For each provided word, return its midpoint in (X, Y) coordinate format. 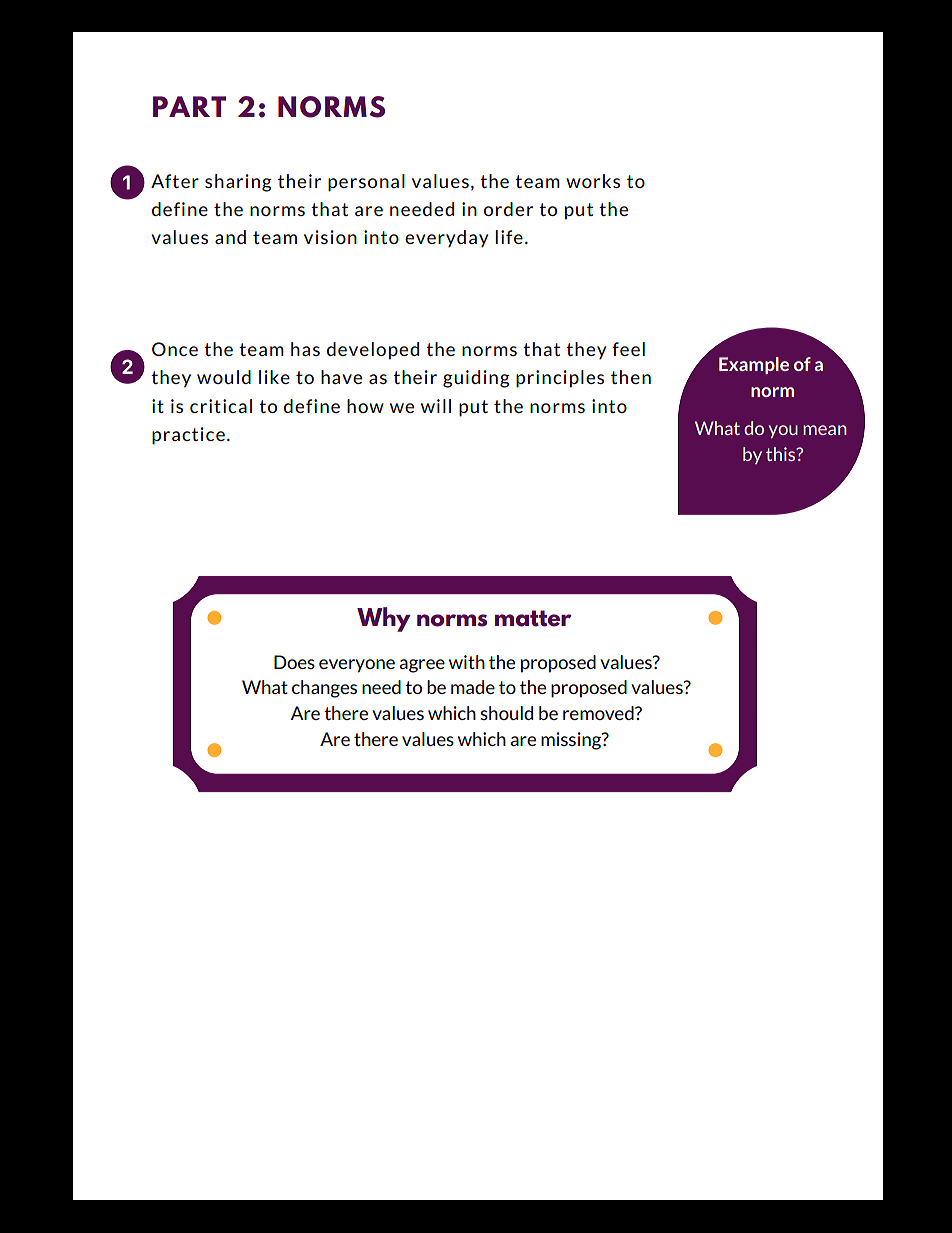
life (509, 237)
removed (599, 713)
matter (533, 618)
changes (324, 689)
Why (384, 619)
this (782, 454)
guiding (476, 379)
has (305, 349)
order (508, 209)
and (230, 237)
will (436, 406)
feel (628, 349)
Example (754, 365)
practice (188, 436)
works (593, 181)
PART (189, 106)
